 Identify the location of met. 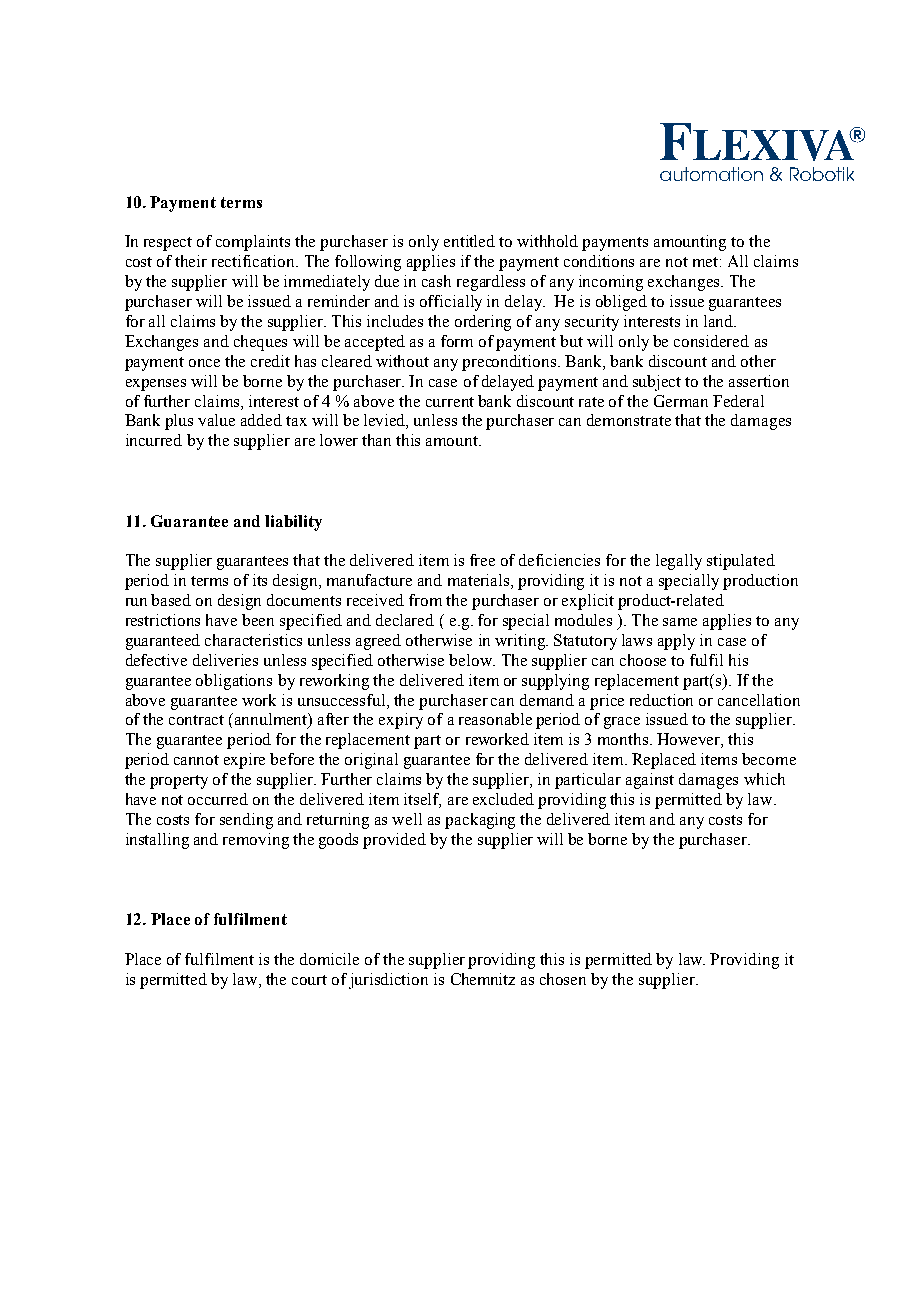
(707, 262).
